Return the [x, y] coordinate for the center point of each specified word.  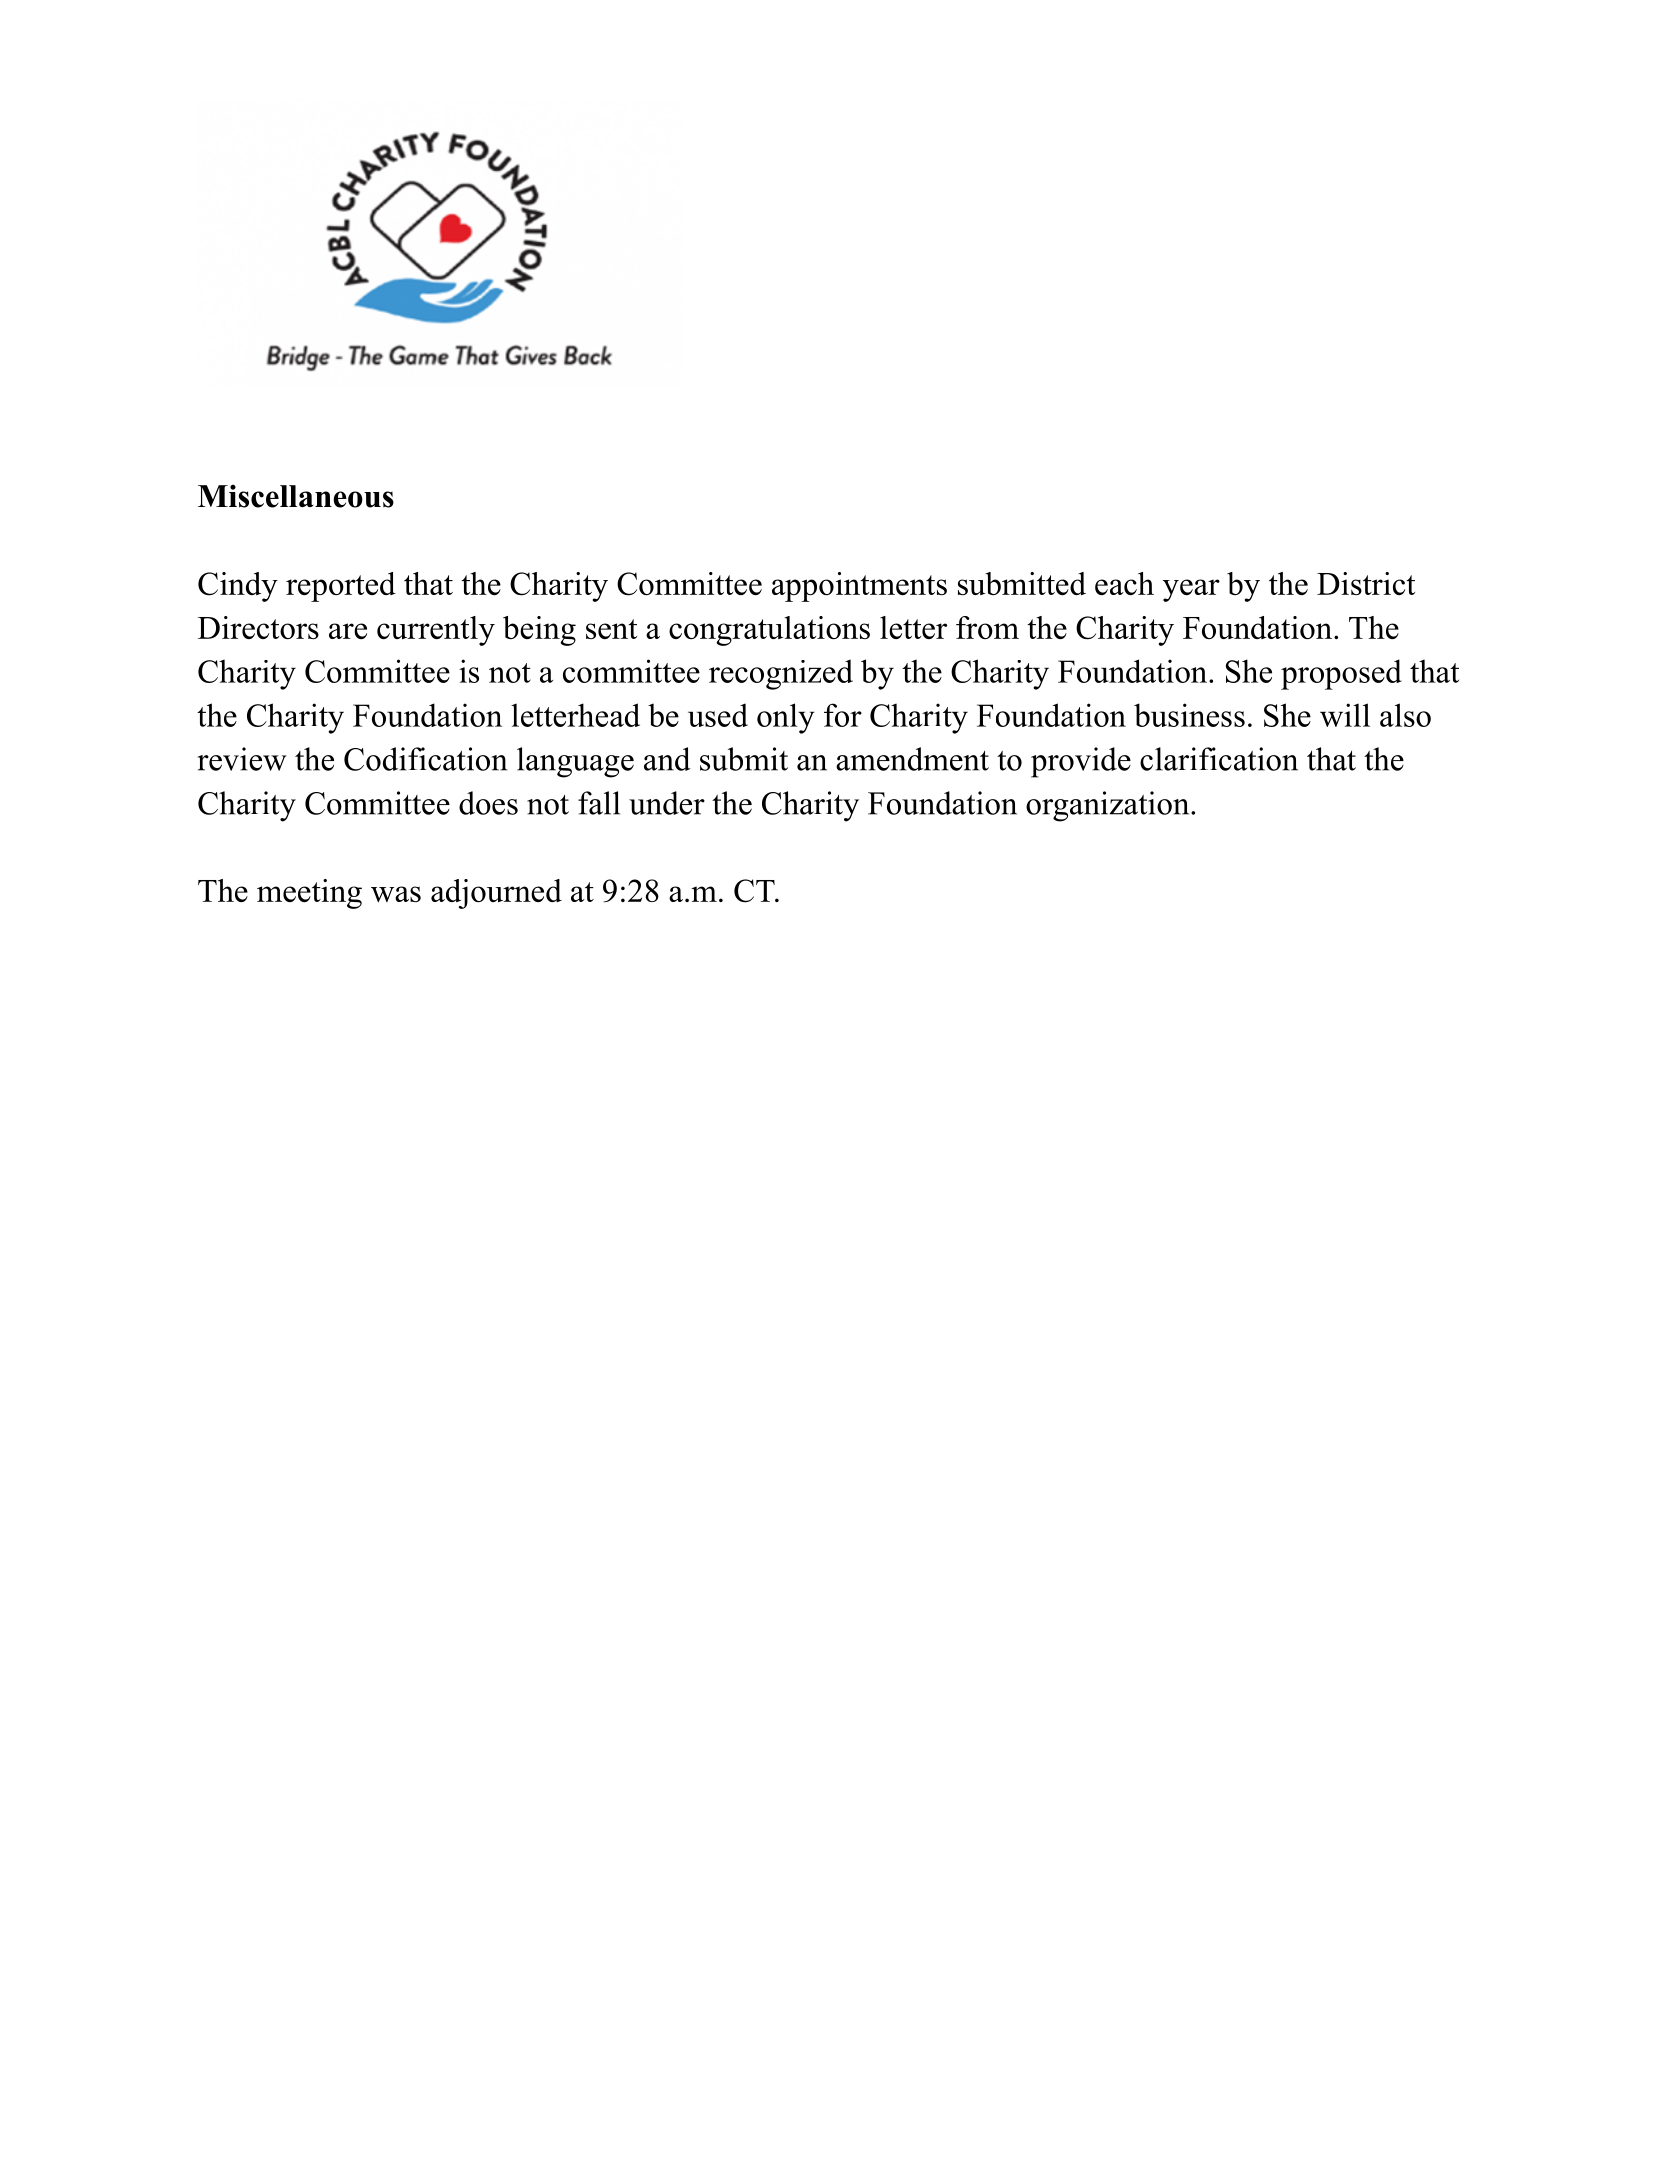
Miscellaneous [296, 496]
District [1366, 583]
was [396, 894]
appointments [859, 587]
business [1189, 715]
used [718, 715]
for [843, 715]
